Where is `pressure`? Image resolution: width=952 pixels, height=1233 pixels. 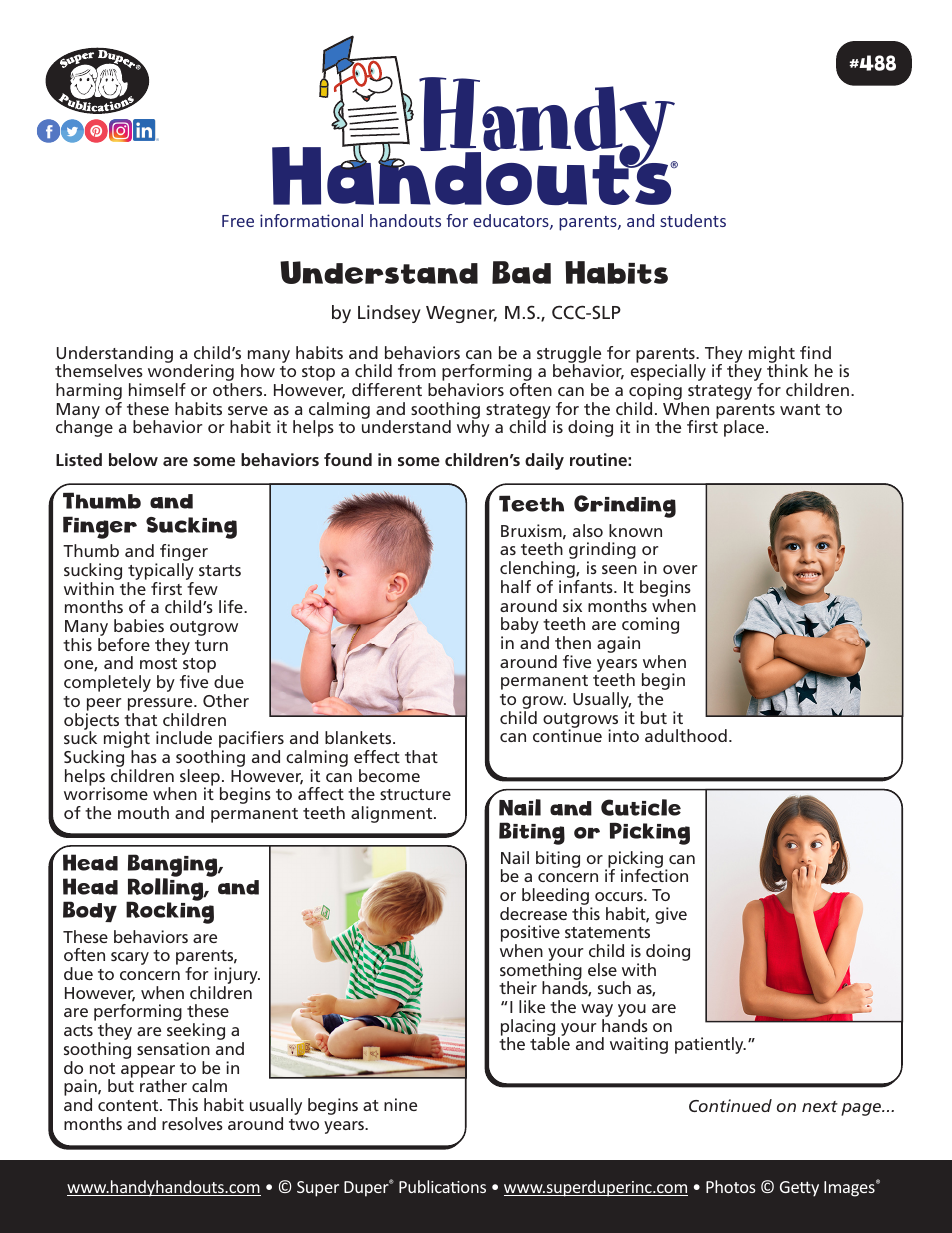
pressure is located at coordinates (161, 704).
